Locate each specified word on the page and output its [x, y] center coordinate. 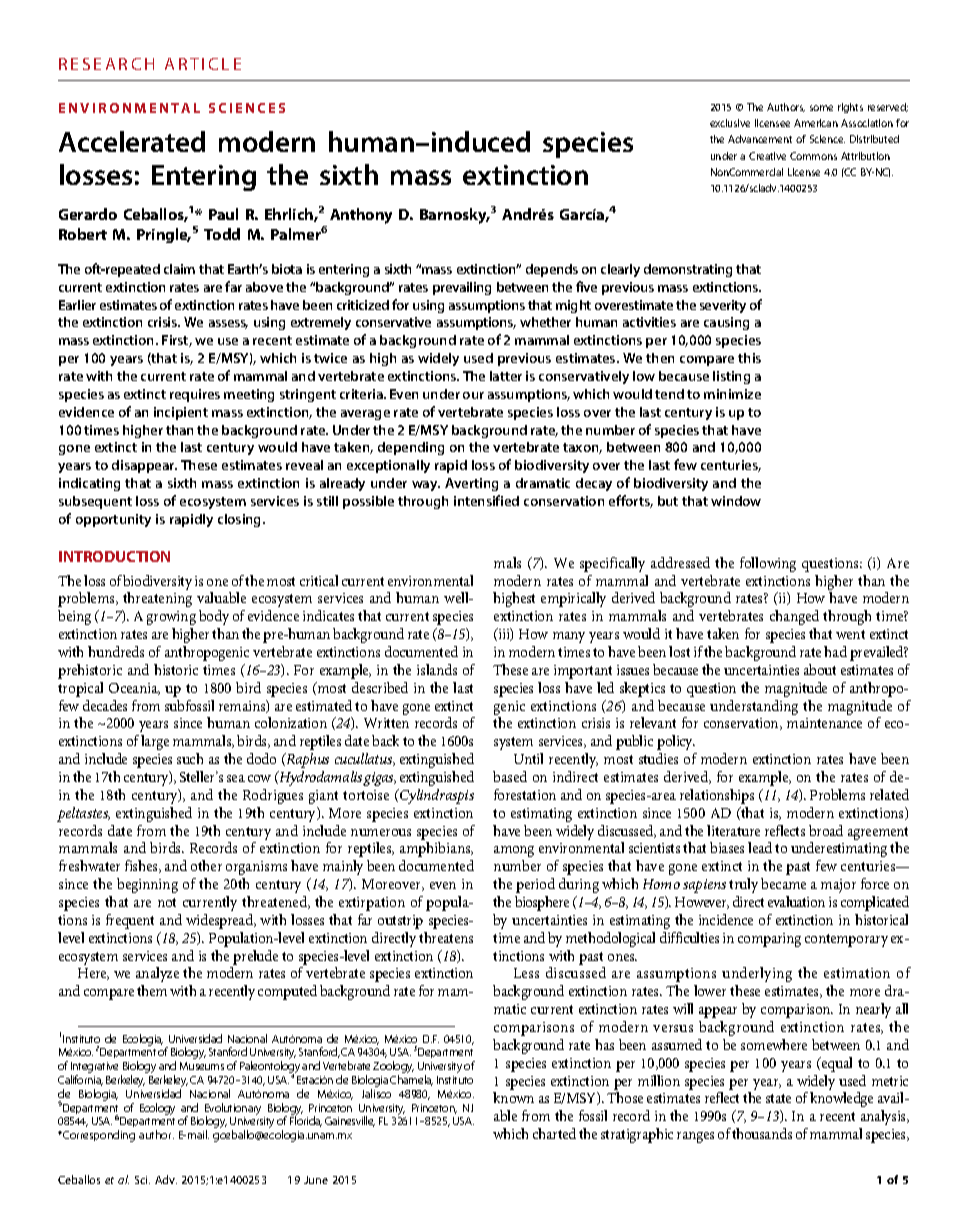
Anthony [361, 216]
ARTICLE [203, 64]
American [816, 123]
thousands [762, 1133]
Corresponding [98, 1136]
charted [554, 1133]
